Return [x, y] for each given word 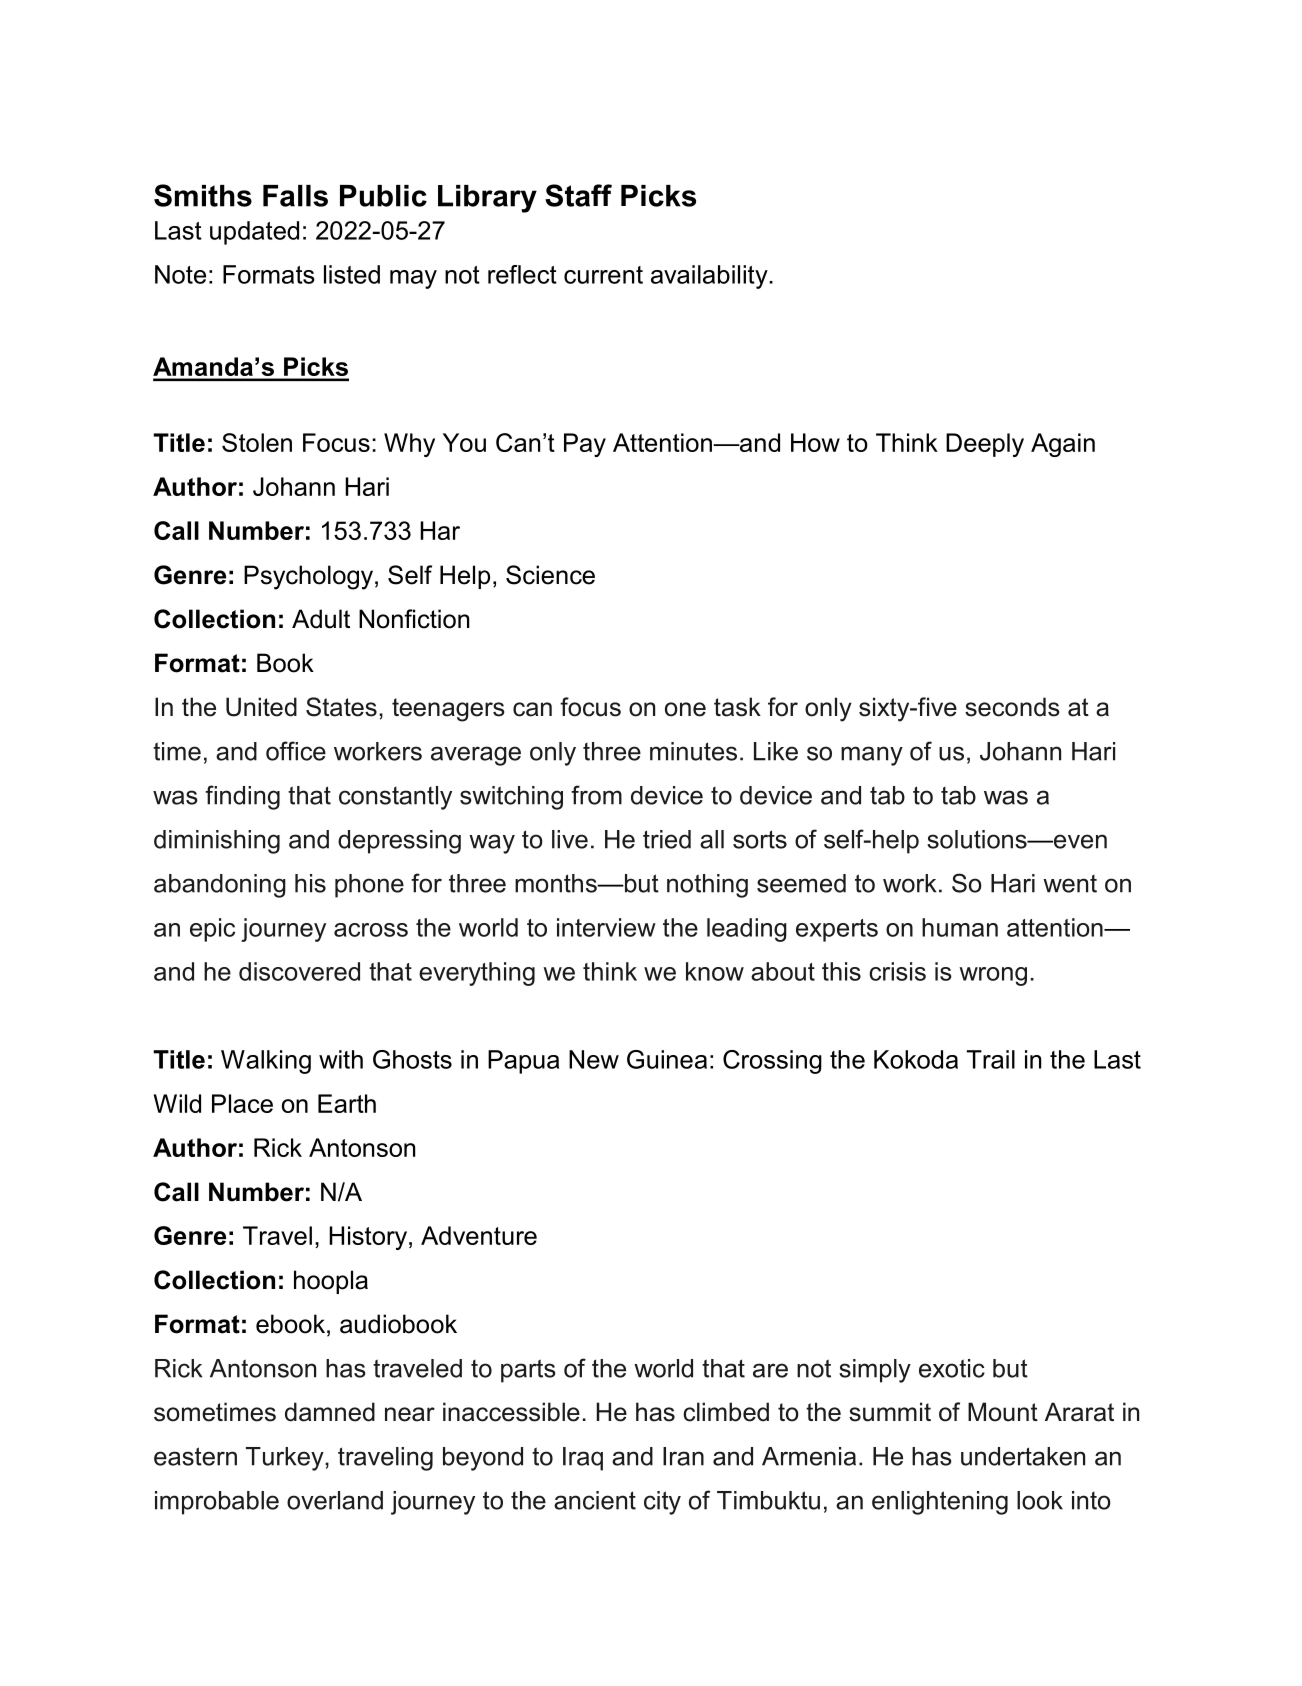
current [603, 275]
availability [709, 277]
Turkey [286, 1459]
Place [242, 1103]
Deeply [985, 445]
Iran [683, 1456]
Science [550, 575]
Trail [991, 1059]
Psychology [308, 577]
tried [667, 839]
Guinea [667, 1059]
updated [254, 233]
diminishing [217, 842]
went [1070, 884]
